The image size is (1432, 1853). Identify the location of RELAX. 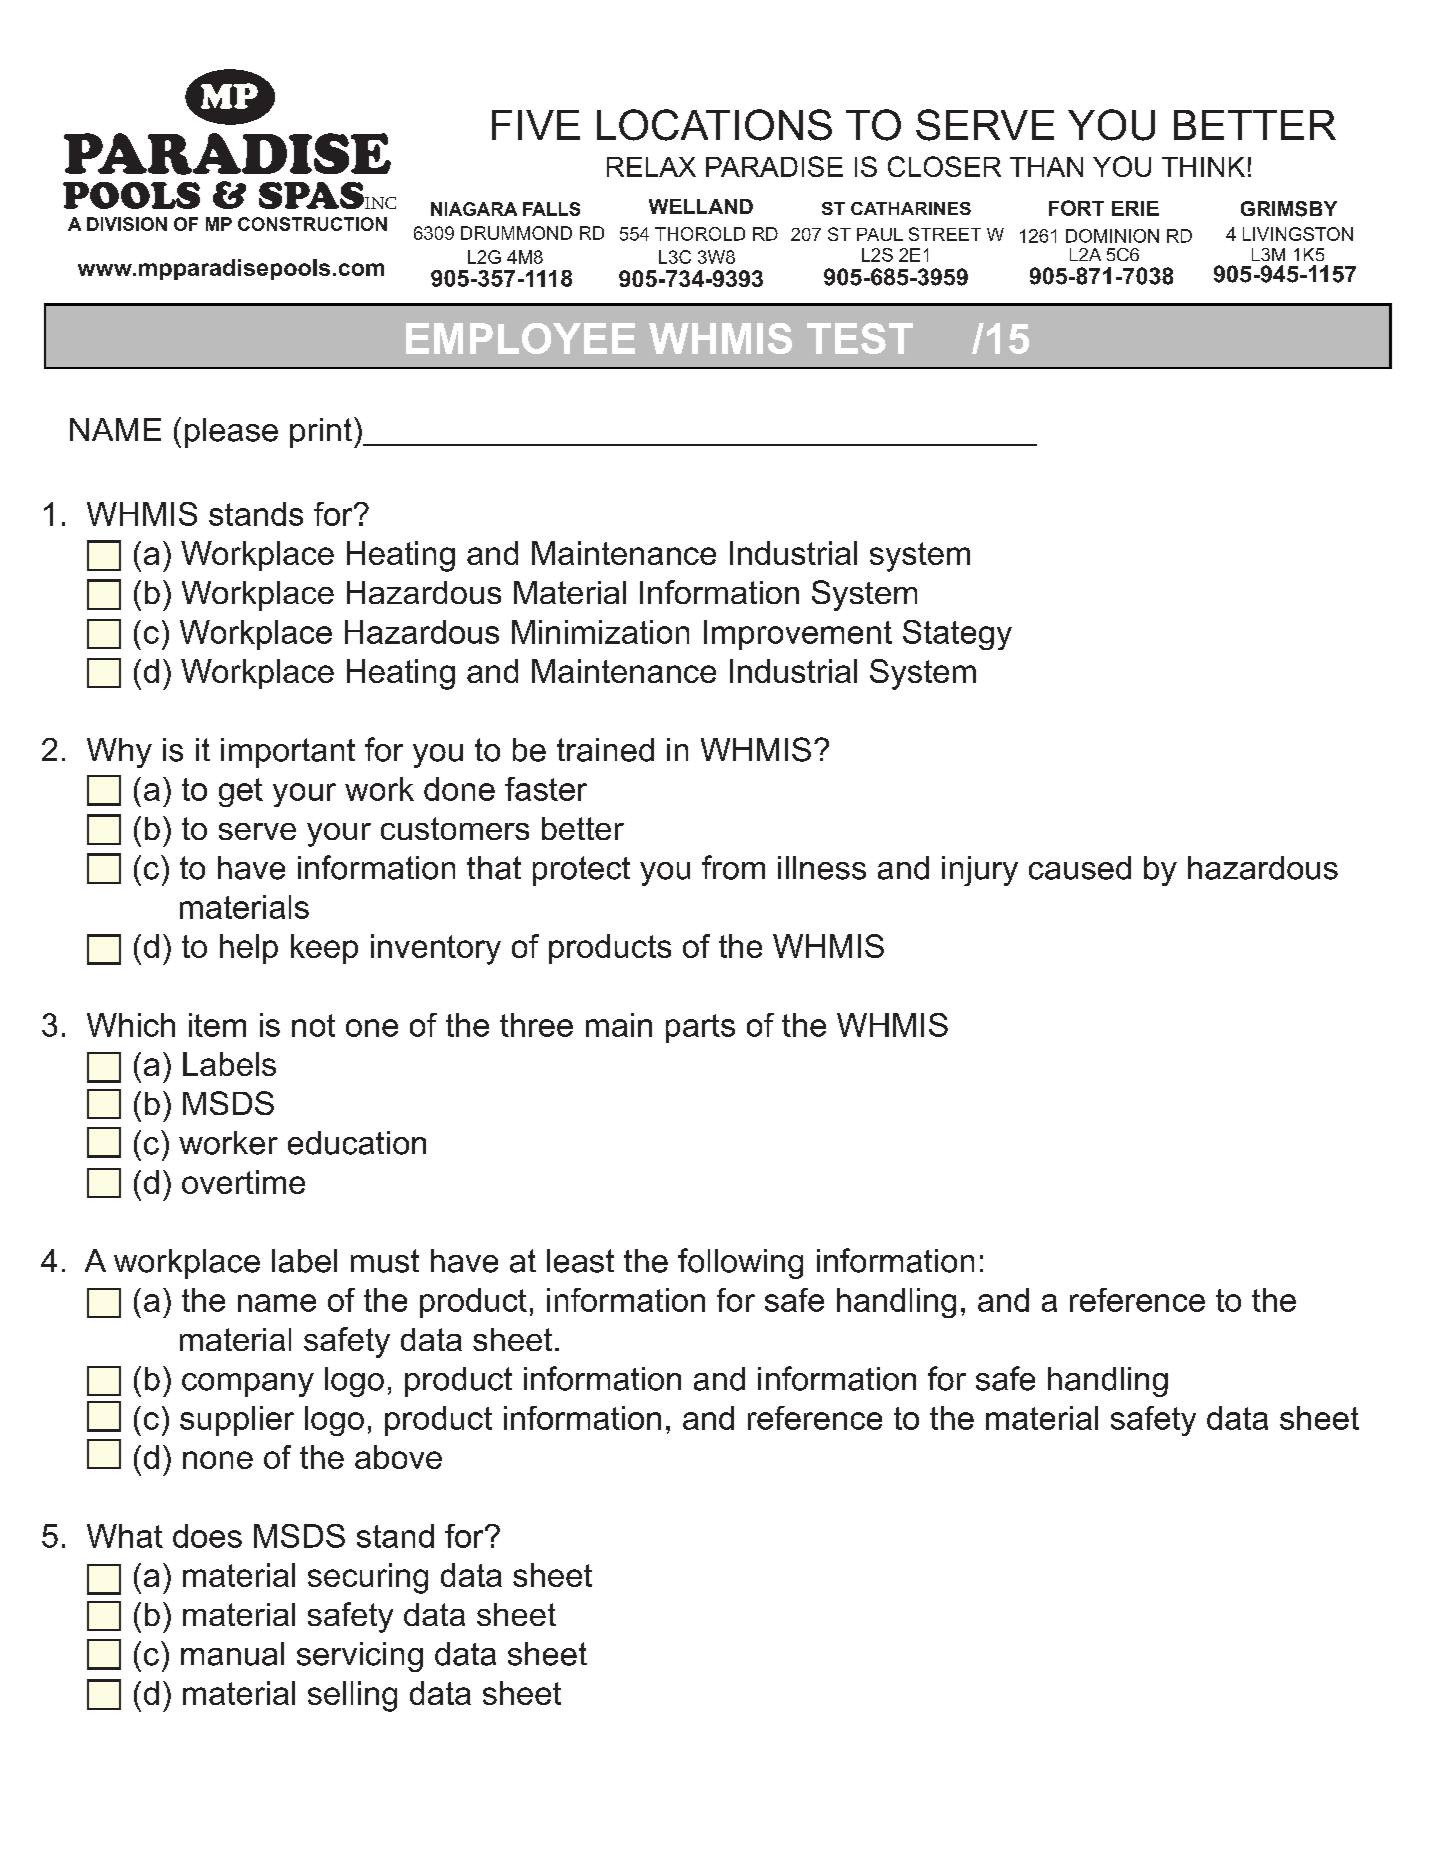
(651, 167).
